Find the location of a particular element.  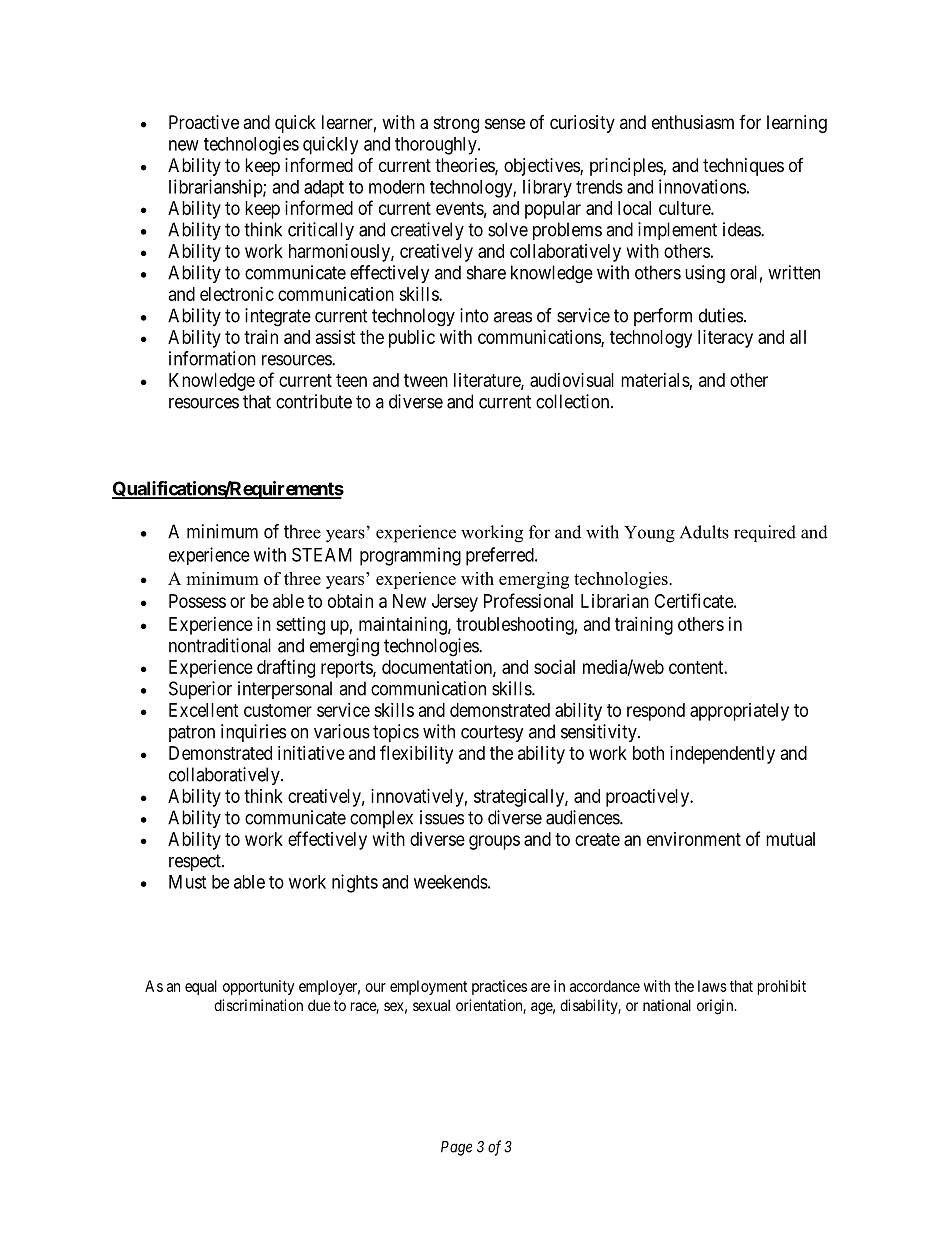

initiative is located at coordinates (311, 753).
